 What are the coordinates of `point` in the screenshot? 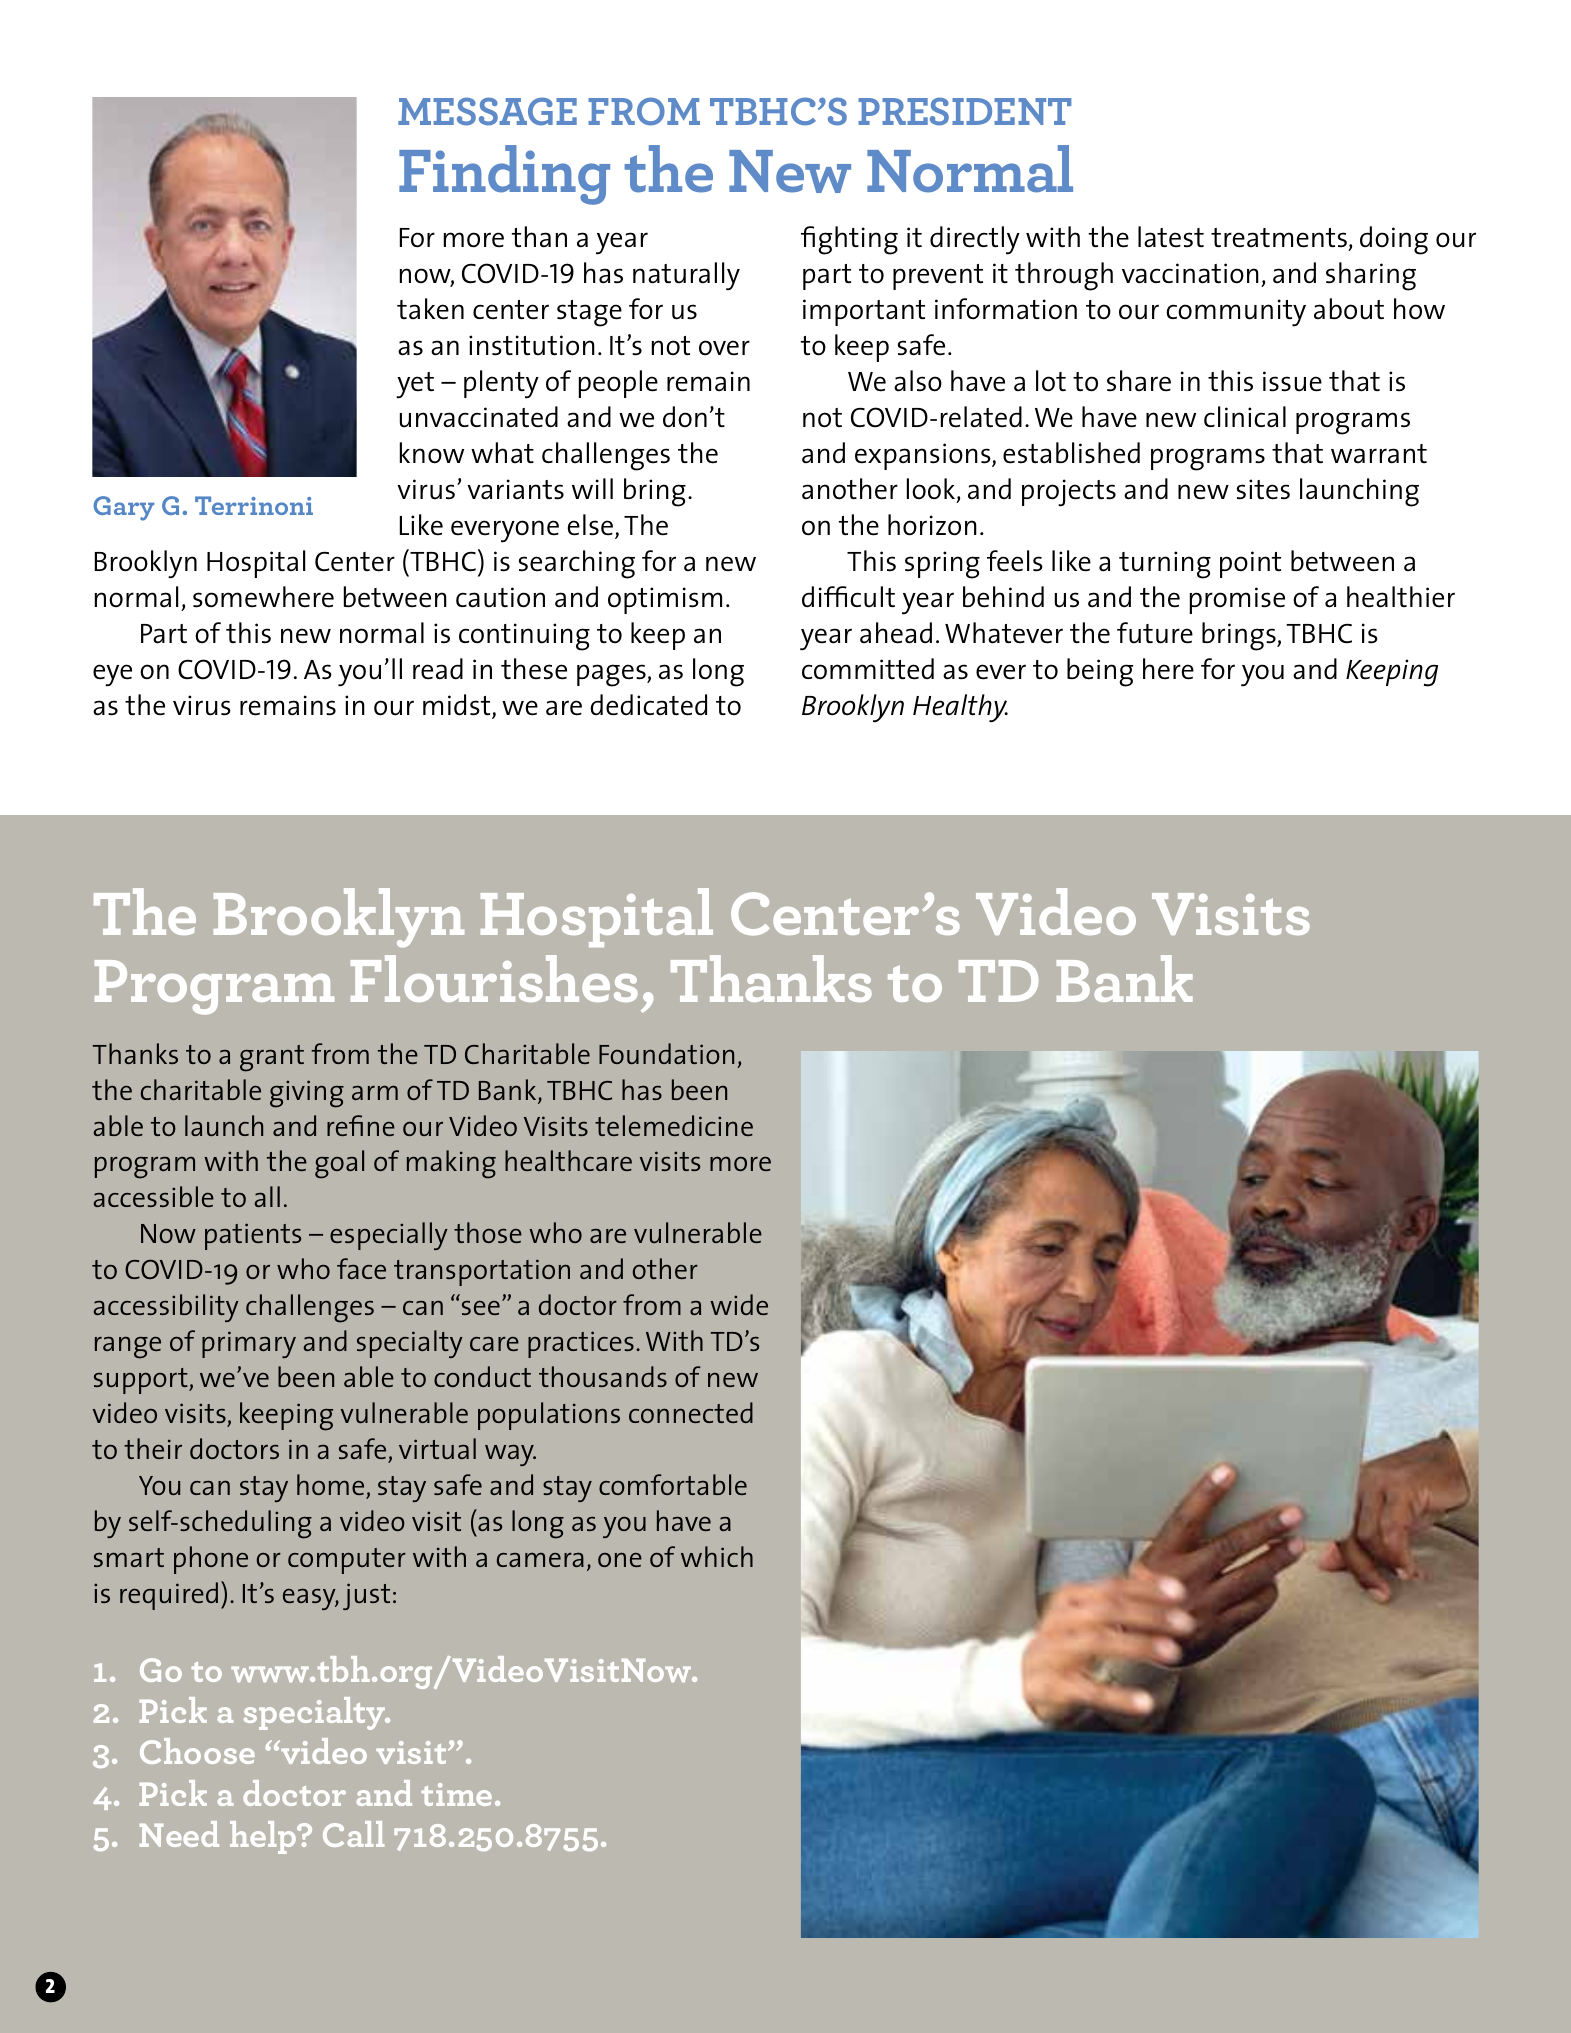 It's located at (1250, 564).
